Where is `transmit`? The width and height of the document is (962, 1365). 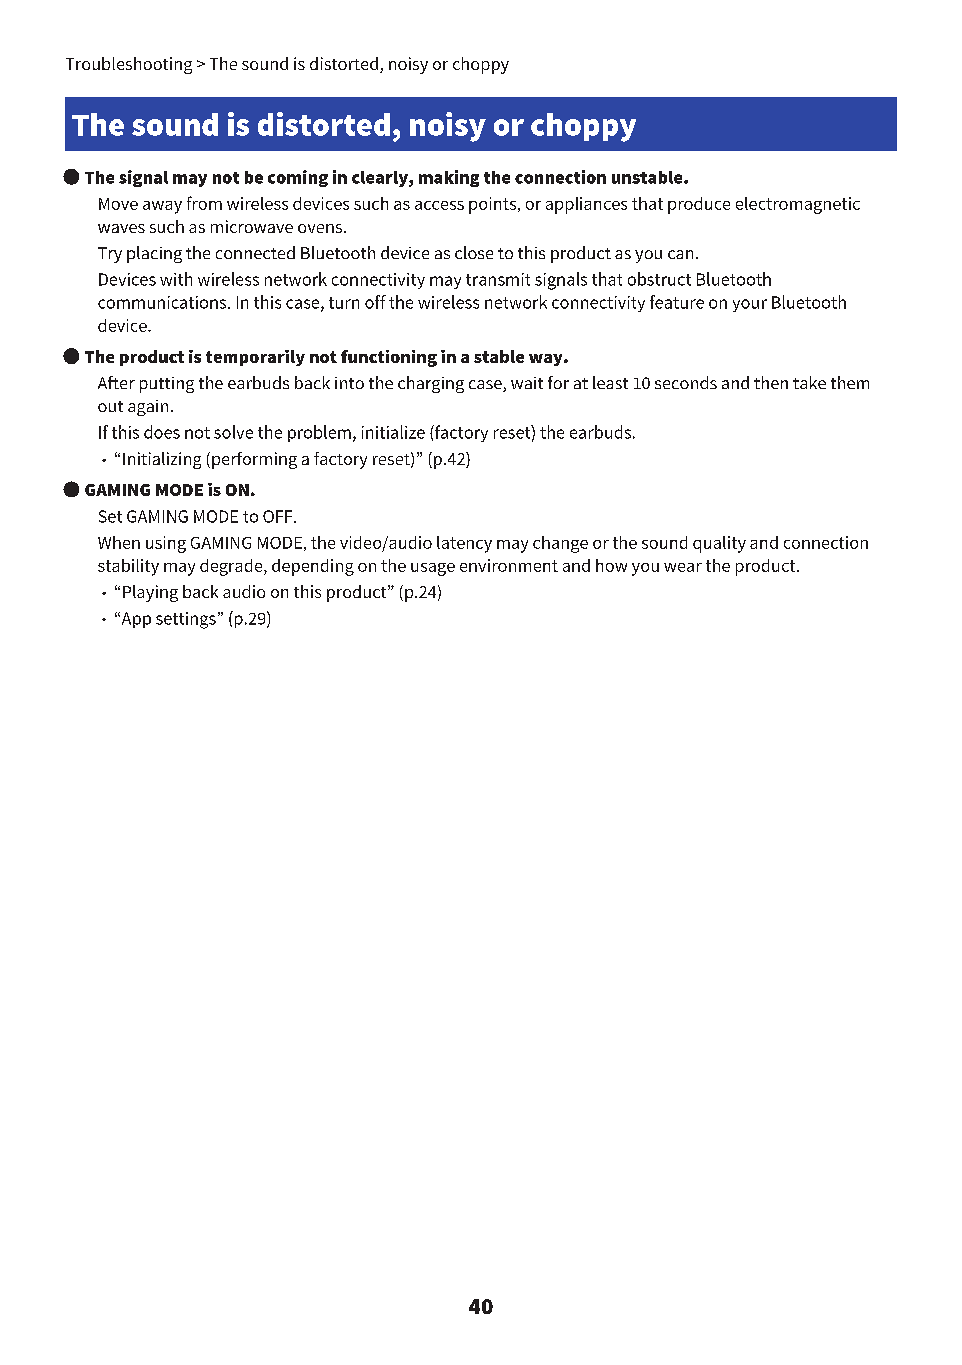 transmit is located at coordinates (498, 279).
